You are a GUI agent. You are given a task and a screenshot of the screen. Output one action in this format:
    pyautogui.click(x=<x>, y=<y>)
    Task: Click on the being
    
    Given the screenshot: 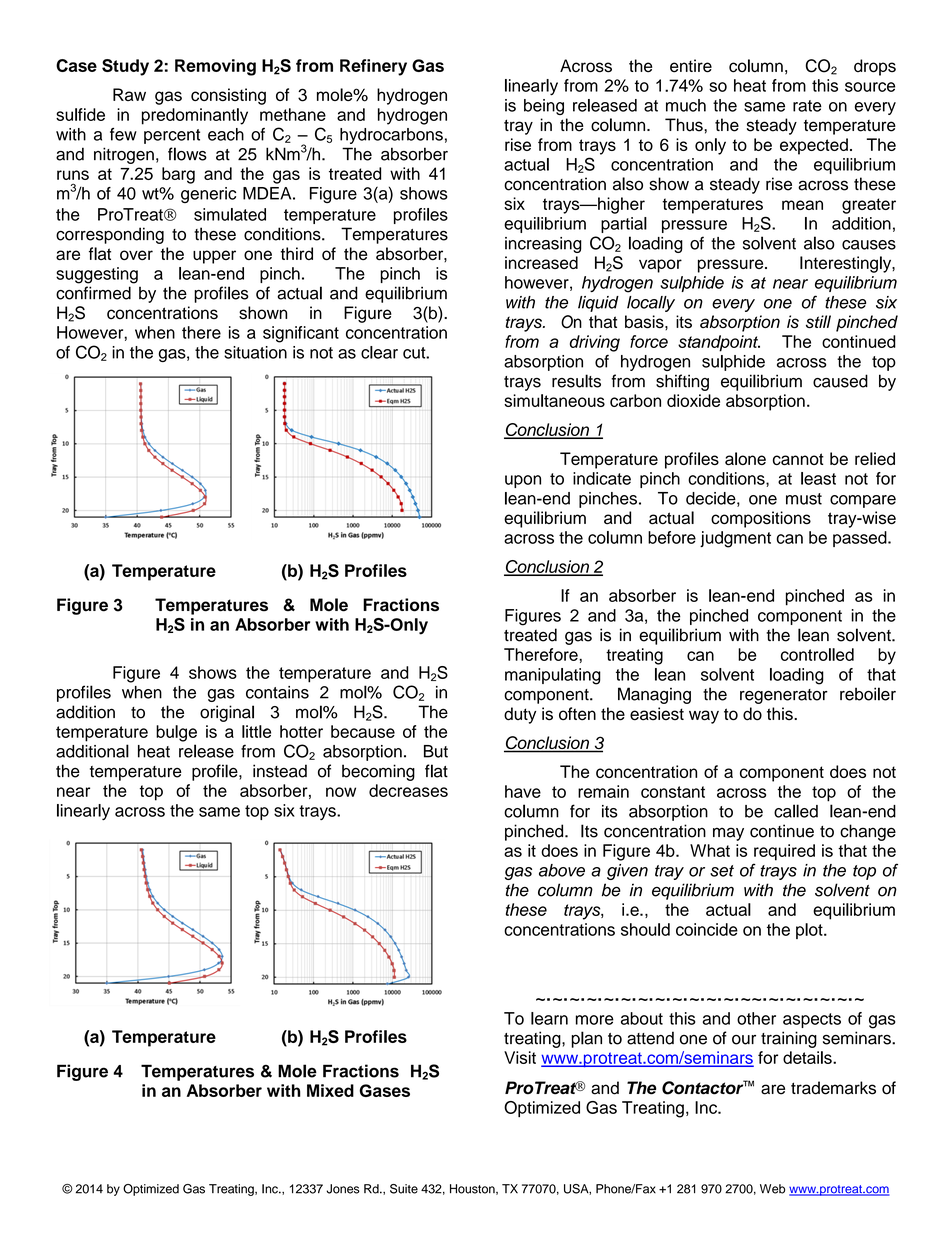 What is the action you would take?
    pyautogui.click(x=544, y=107)
